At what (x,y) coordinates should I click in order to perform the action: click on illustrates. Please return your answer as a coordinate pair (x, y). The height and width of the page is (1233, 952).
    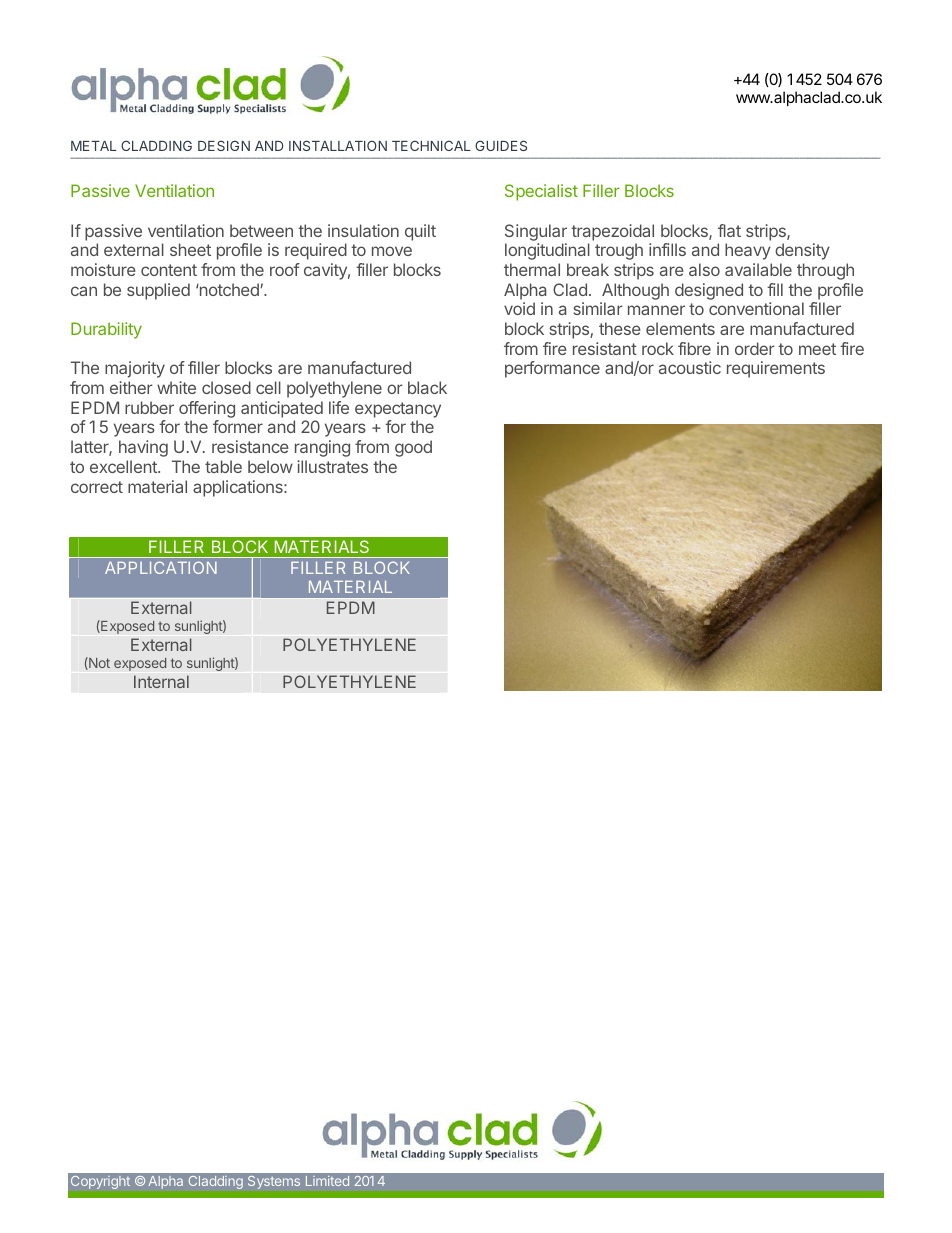
    Looking at the image, I should click on (332, 466).
